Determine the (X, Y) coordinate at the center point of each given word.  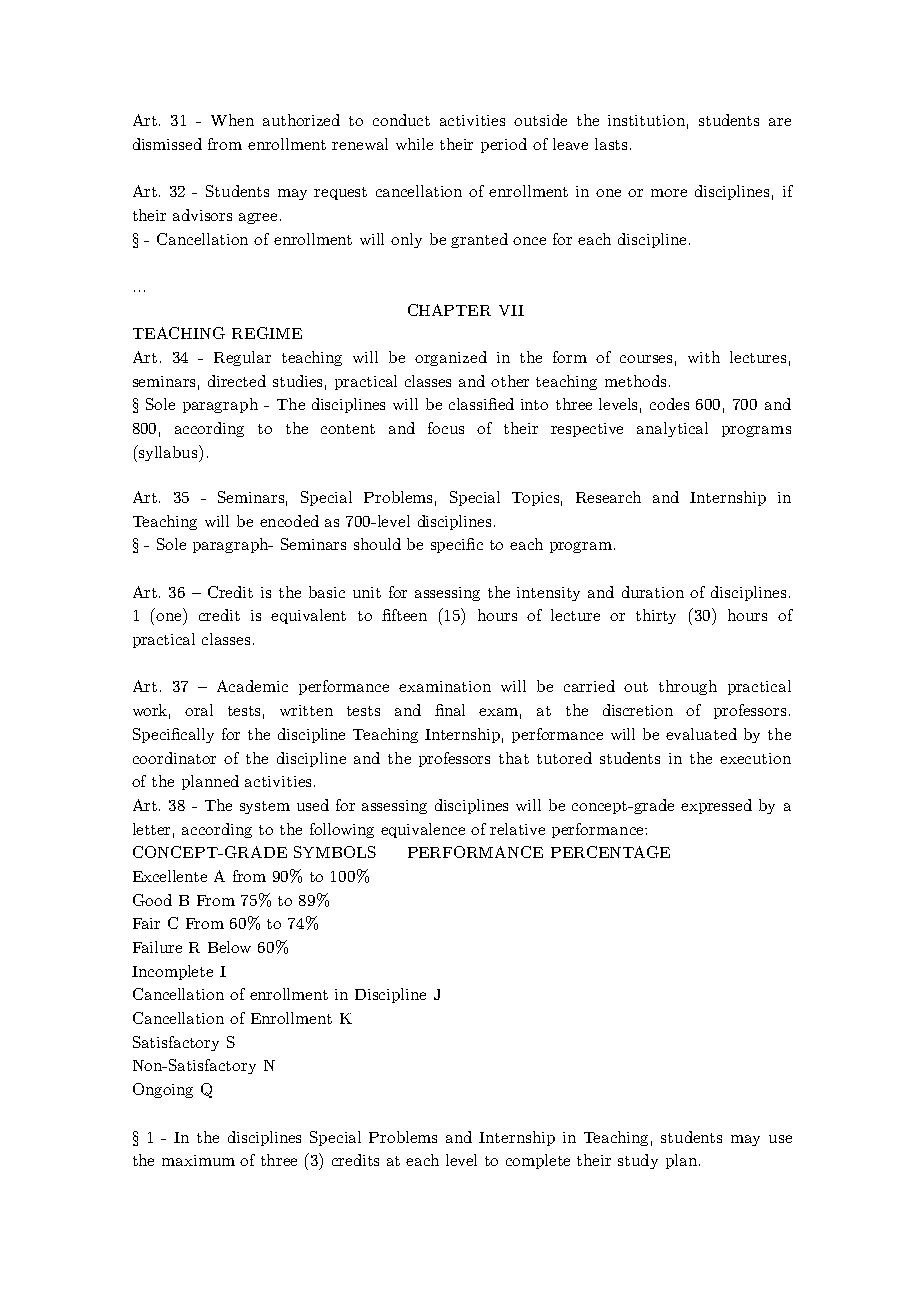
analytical (672, 429)
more (669, 193)
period (504, 145)
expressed (716, 806)
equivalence (423, 830)
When (232, 120)
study (638, 1161)
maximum (198, 1160)
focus (446, 428)
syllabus (168, 453)
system (265, 807)
